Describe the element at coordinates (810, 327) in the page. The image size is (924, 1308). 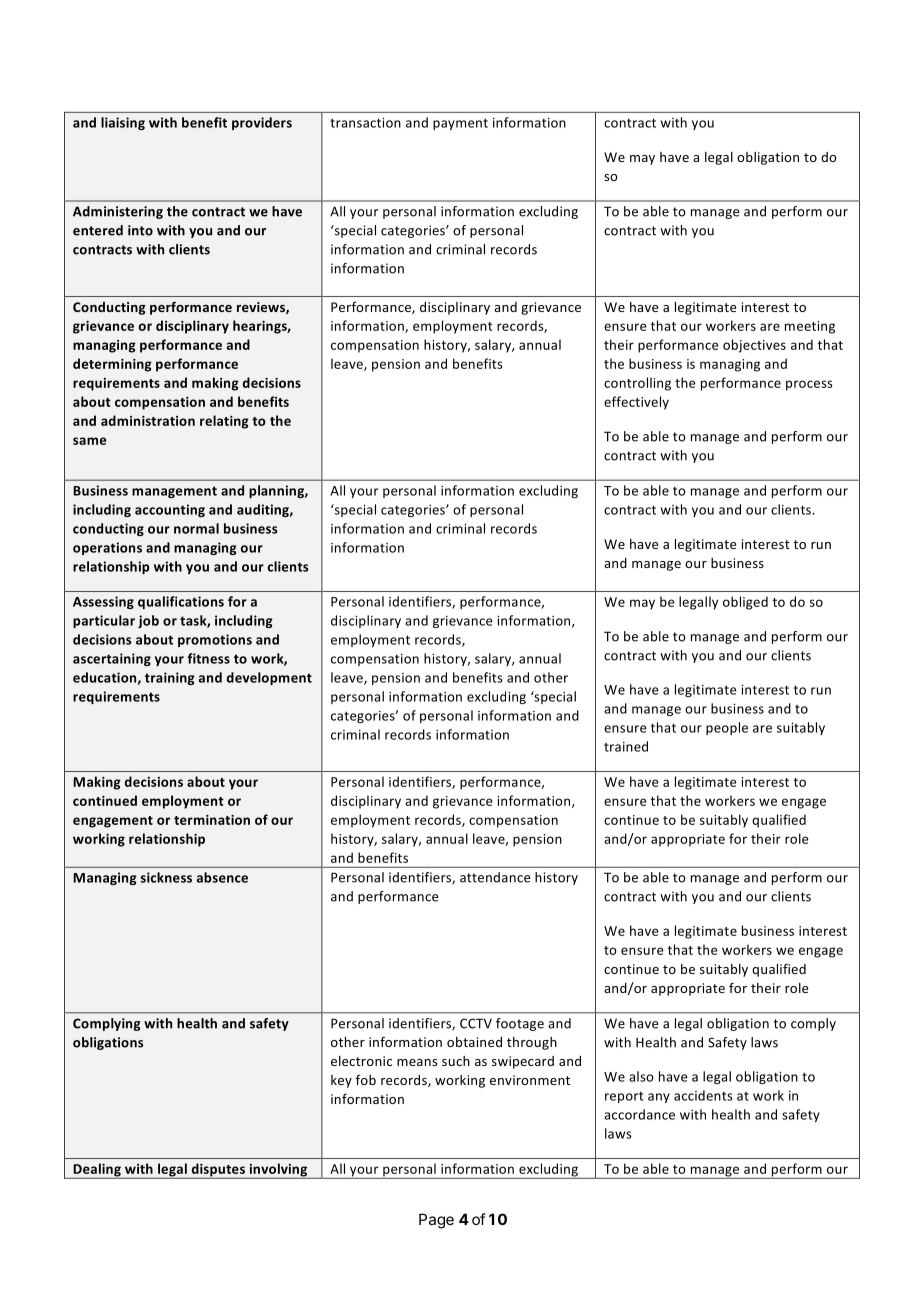
I see `meeting` at that location.
